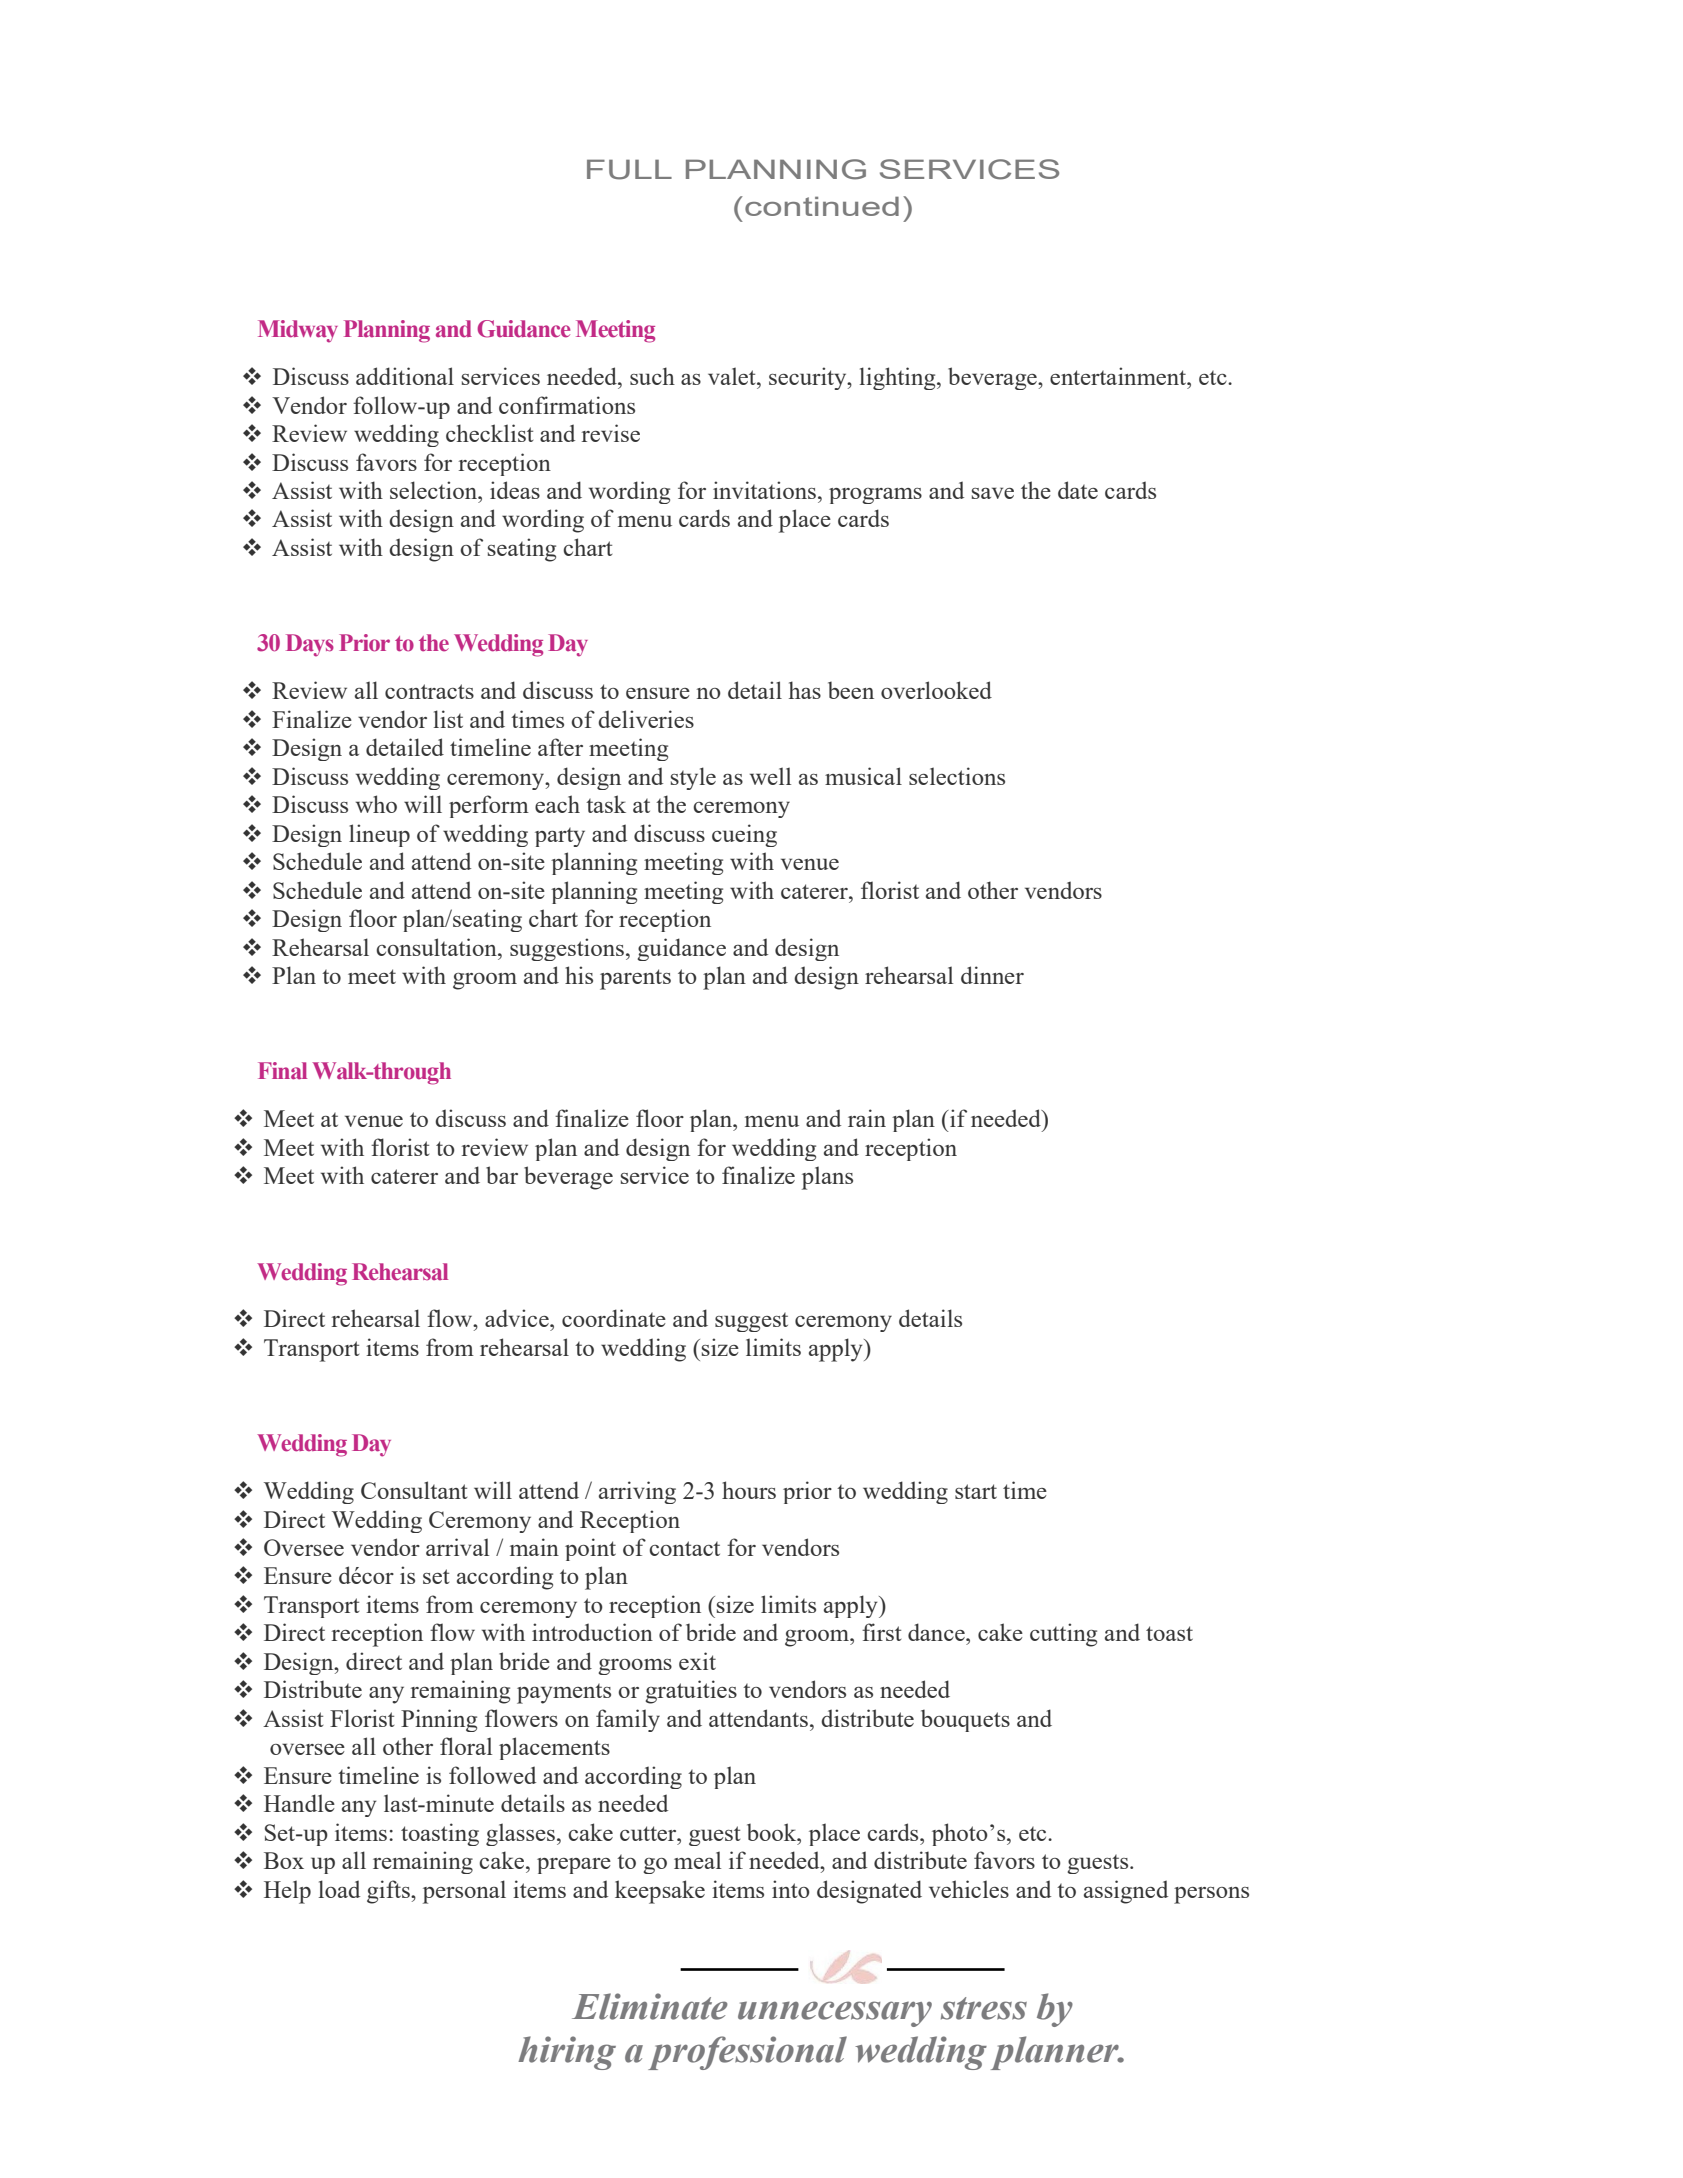 The width and height of the screenshot is (1683, 2178). Describe the element at coordinates (899, 378) in the screenshot. I see `lighting` at that location.
